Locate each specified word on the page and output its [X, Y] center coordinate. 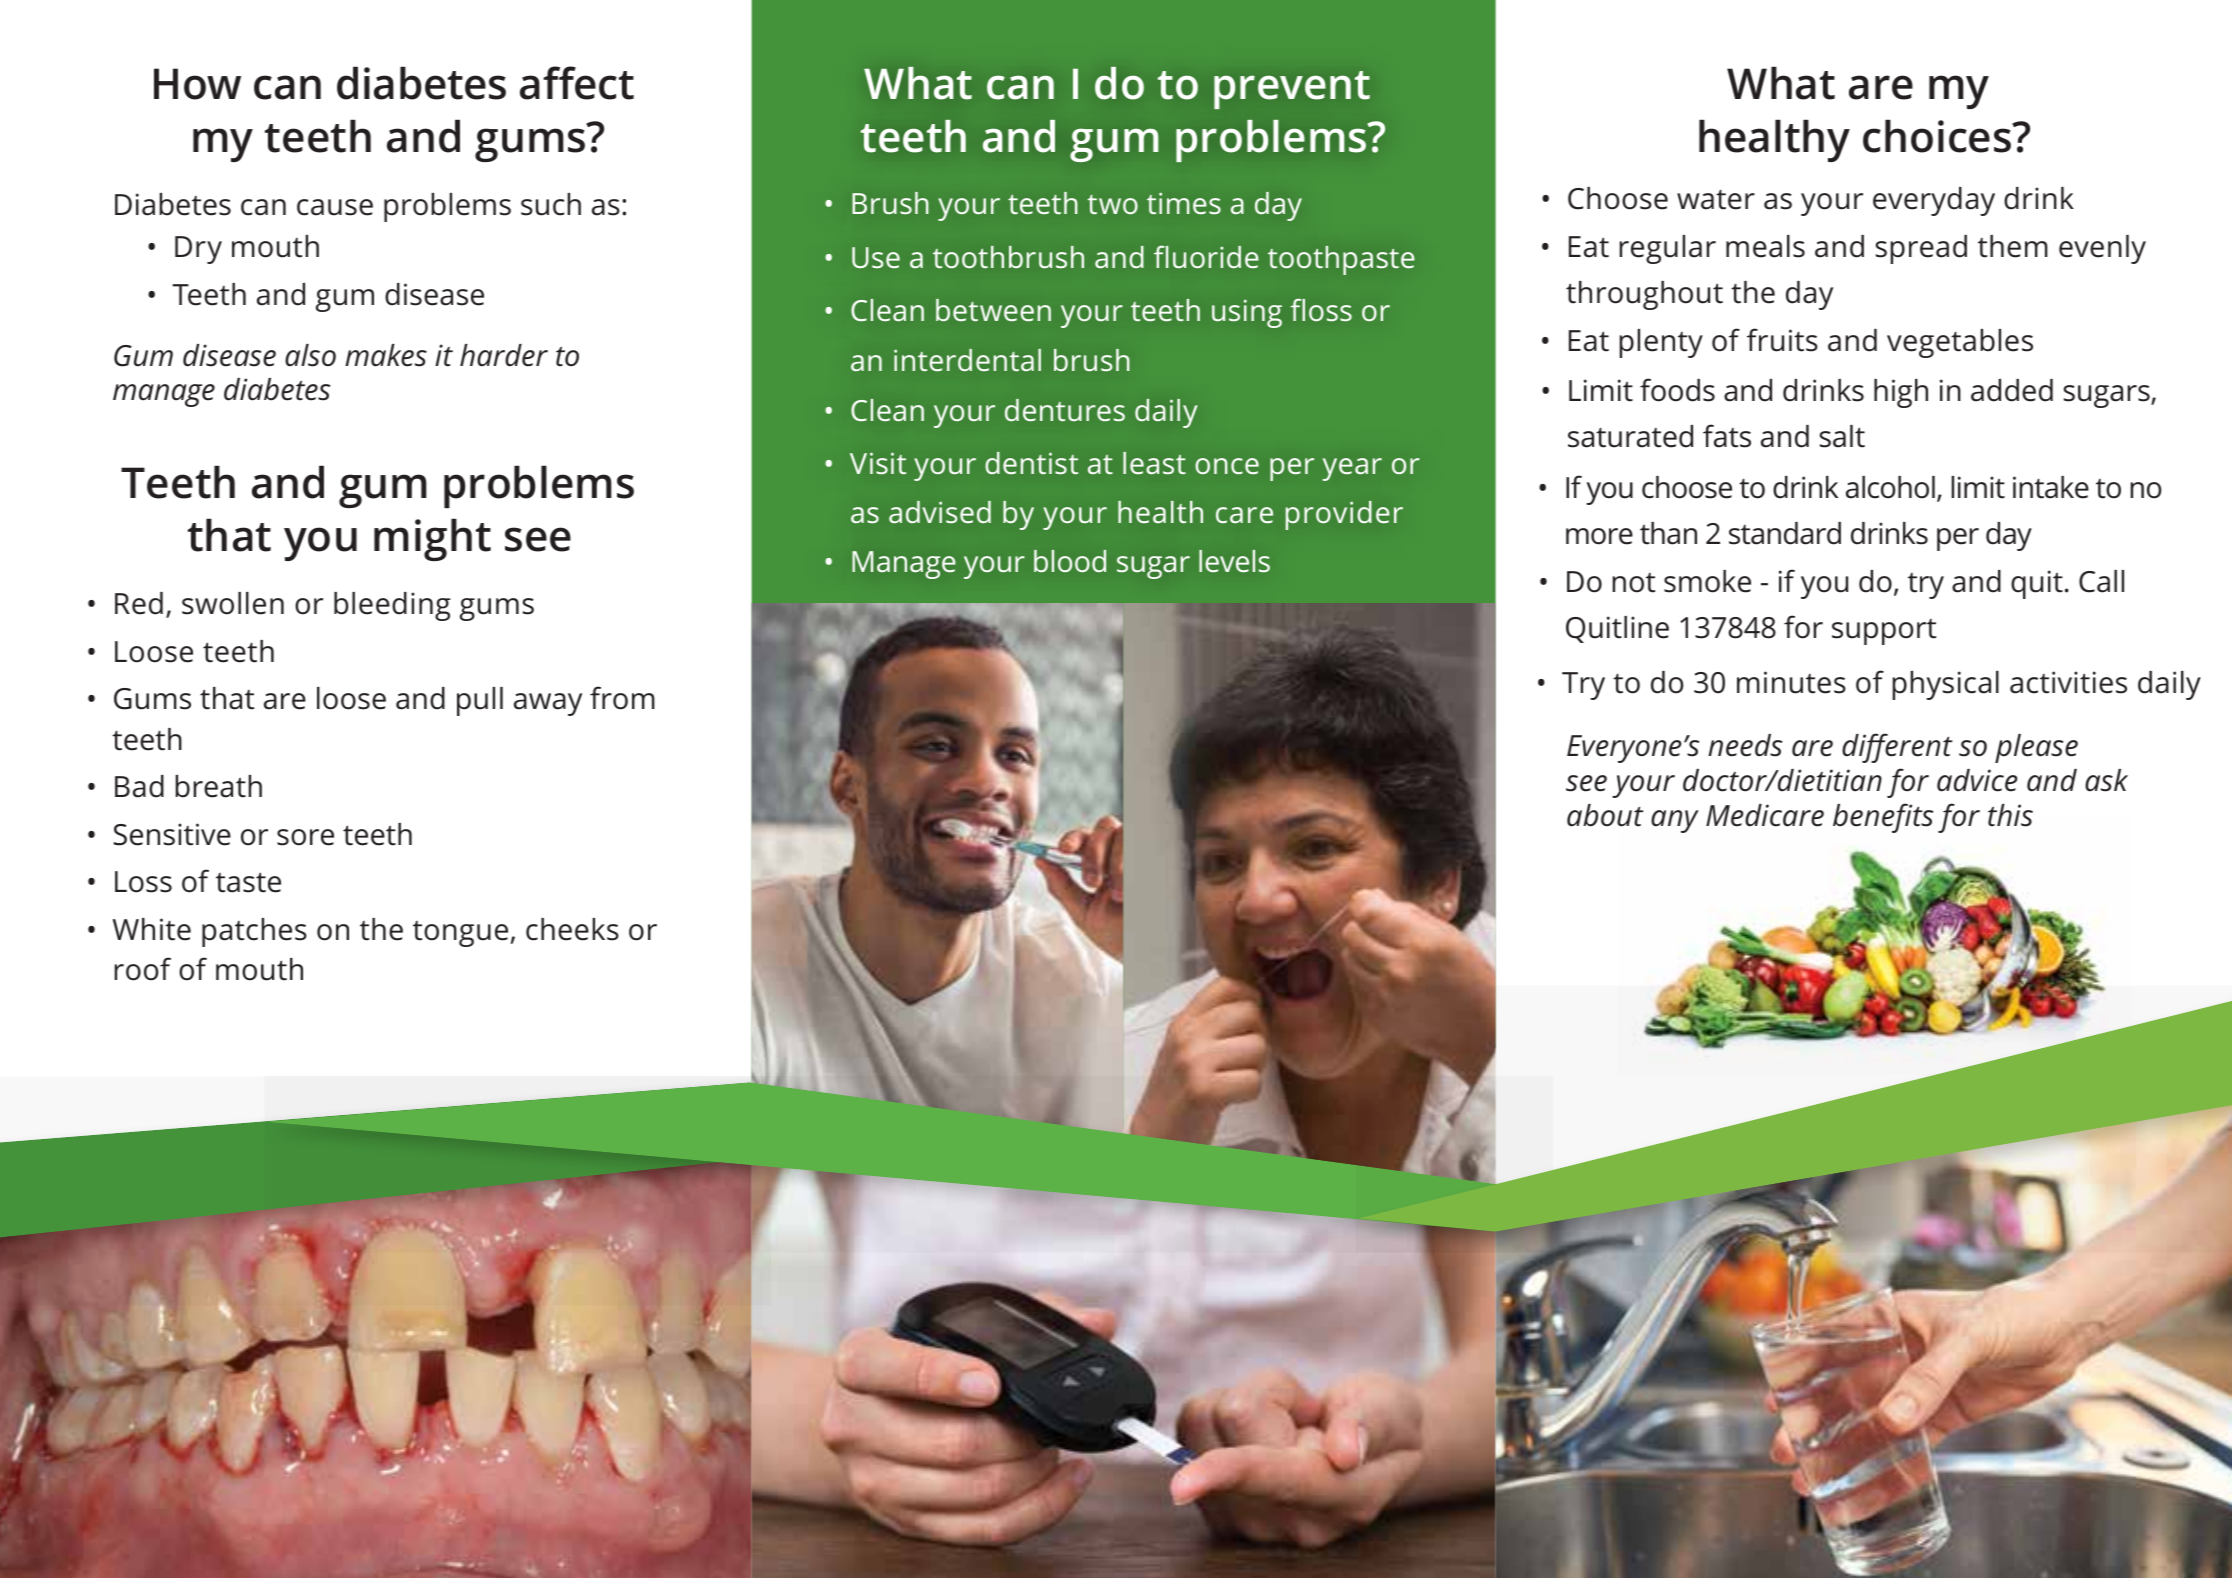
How [197, 84]
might [432, 539]
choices [1938, 136]
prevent [1292, 90]
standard [1785, 533]
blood [1070, 561]
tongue [460, 934]
